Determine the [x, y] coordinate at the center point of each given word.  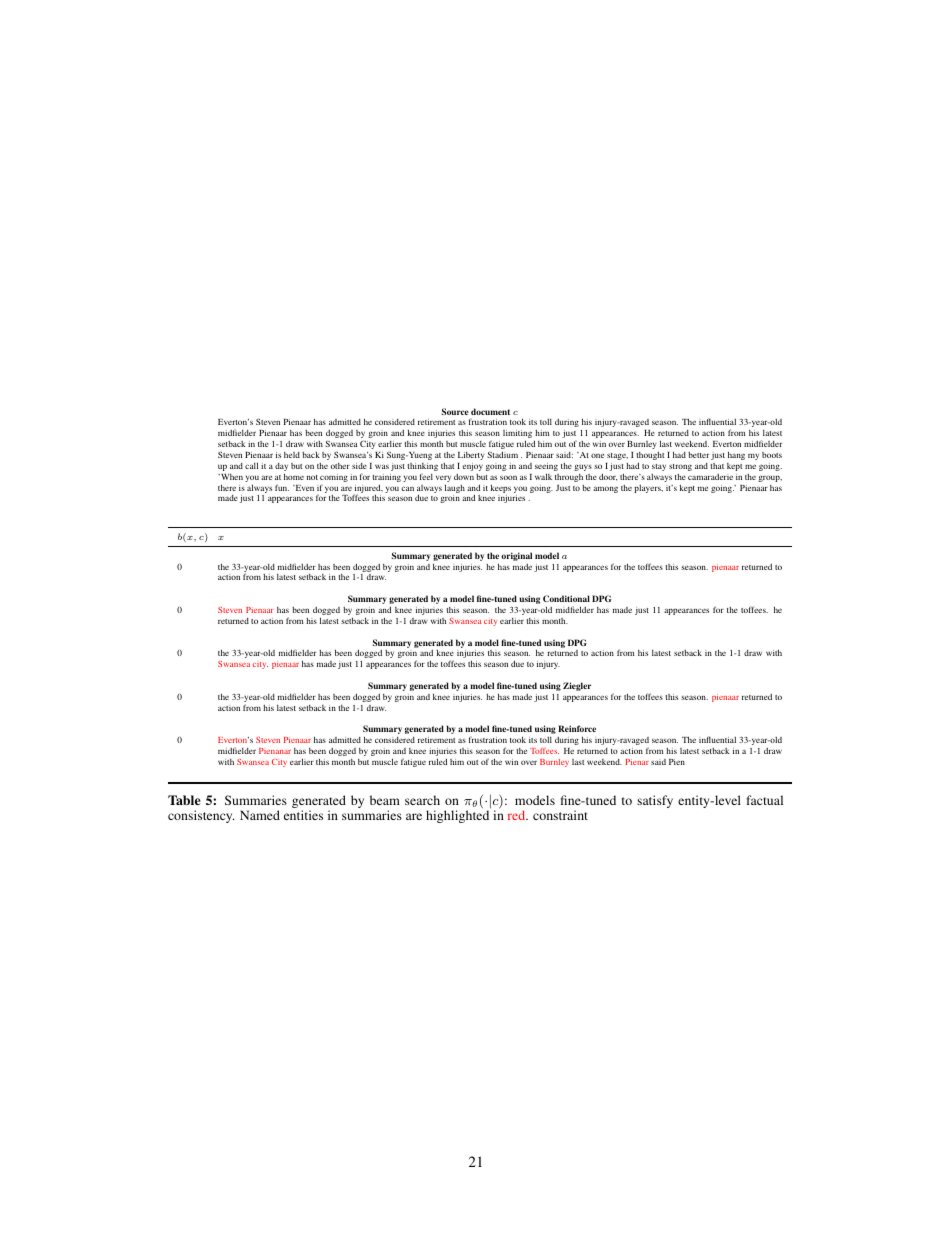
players [648, 489]
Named [260, 815]
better [698, 455]
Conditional [566, 598]
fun [282, 487]
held [292, 455]
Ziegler [577, 686]
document [490, 411]
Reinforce [577, 728]
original [516, 556]
